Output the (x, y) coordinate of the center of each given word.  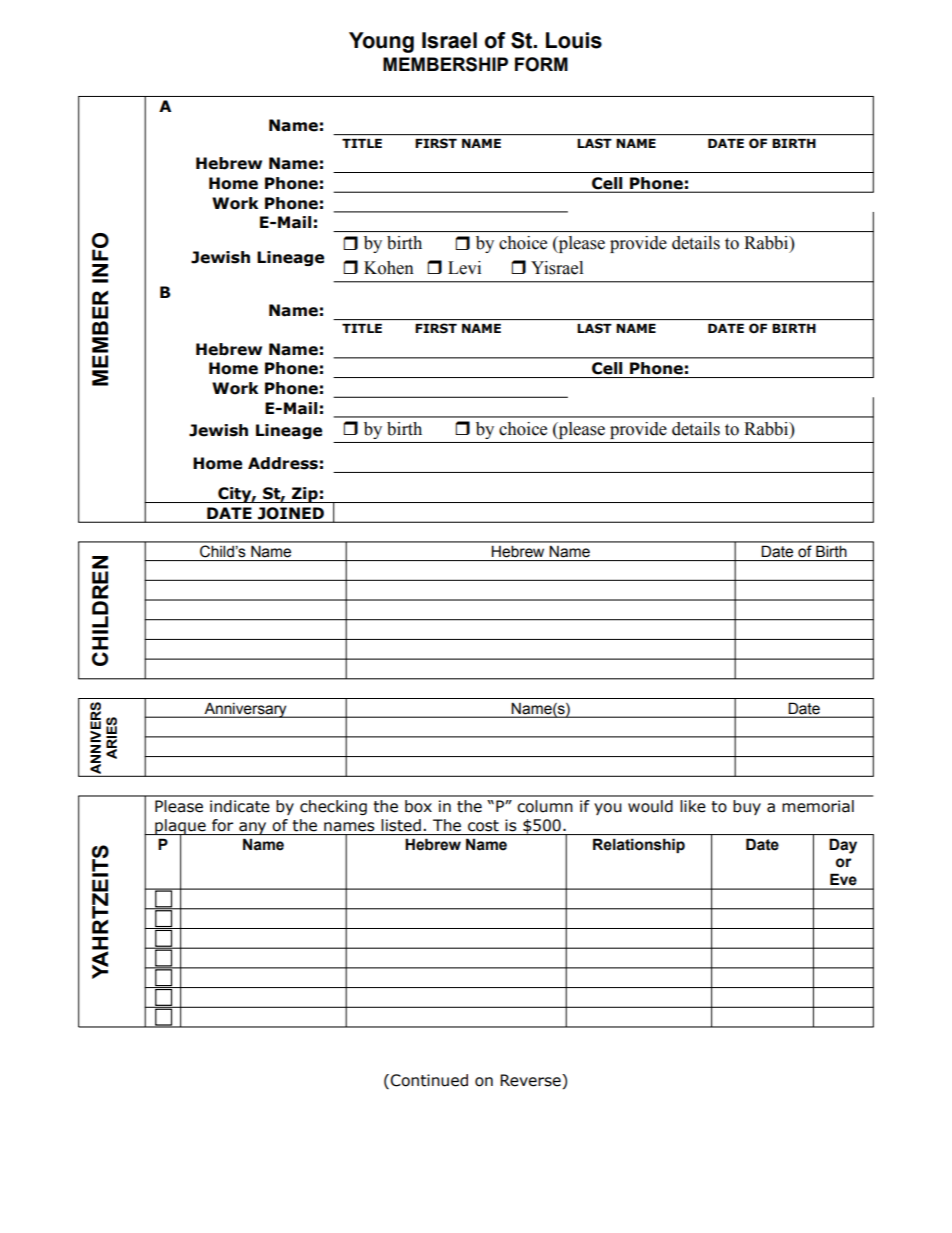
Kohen (389, 268)
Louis (574, 40)
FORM (541, 64)
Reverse (531, 1081)
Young (381, 42)
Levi (464, 268)
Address (283, 463)
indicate (240, 806)
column (545, 806)
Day (843, 846)
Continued (429, 1080)
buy (747, 807)
